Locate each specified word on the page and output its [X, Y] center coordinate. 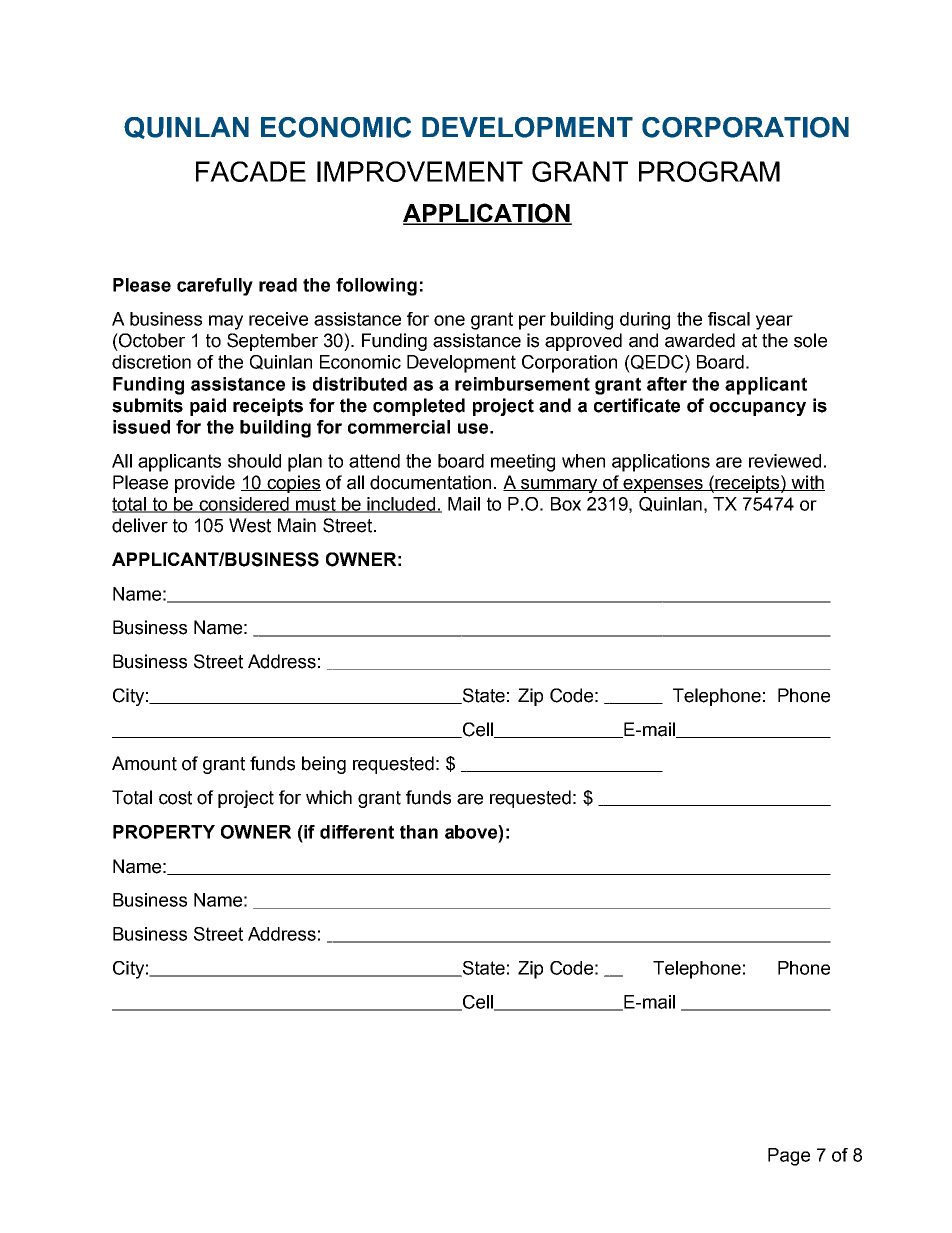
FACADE [251, 171]
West [250, 525]
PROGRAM [709, 171]
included [402, 505]
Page [789, 1157]
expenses [663, 486]
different [357, 832]
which [329, 797]
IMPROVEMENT [420, 171]
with [807, 483]
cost [175, 798]
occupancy [757, 409]
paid [208, 407]
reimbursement [522, 384]
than [419, 832]
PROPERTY [164, 832]
